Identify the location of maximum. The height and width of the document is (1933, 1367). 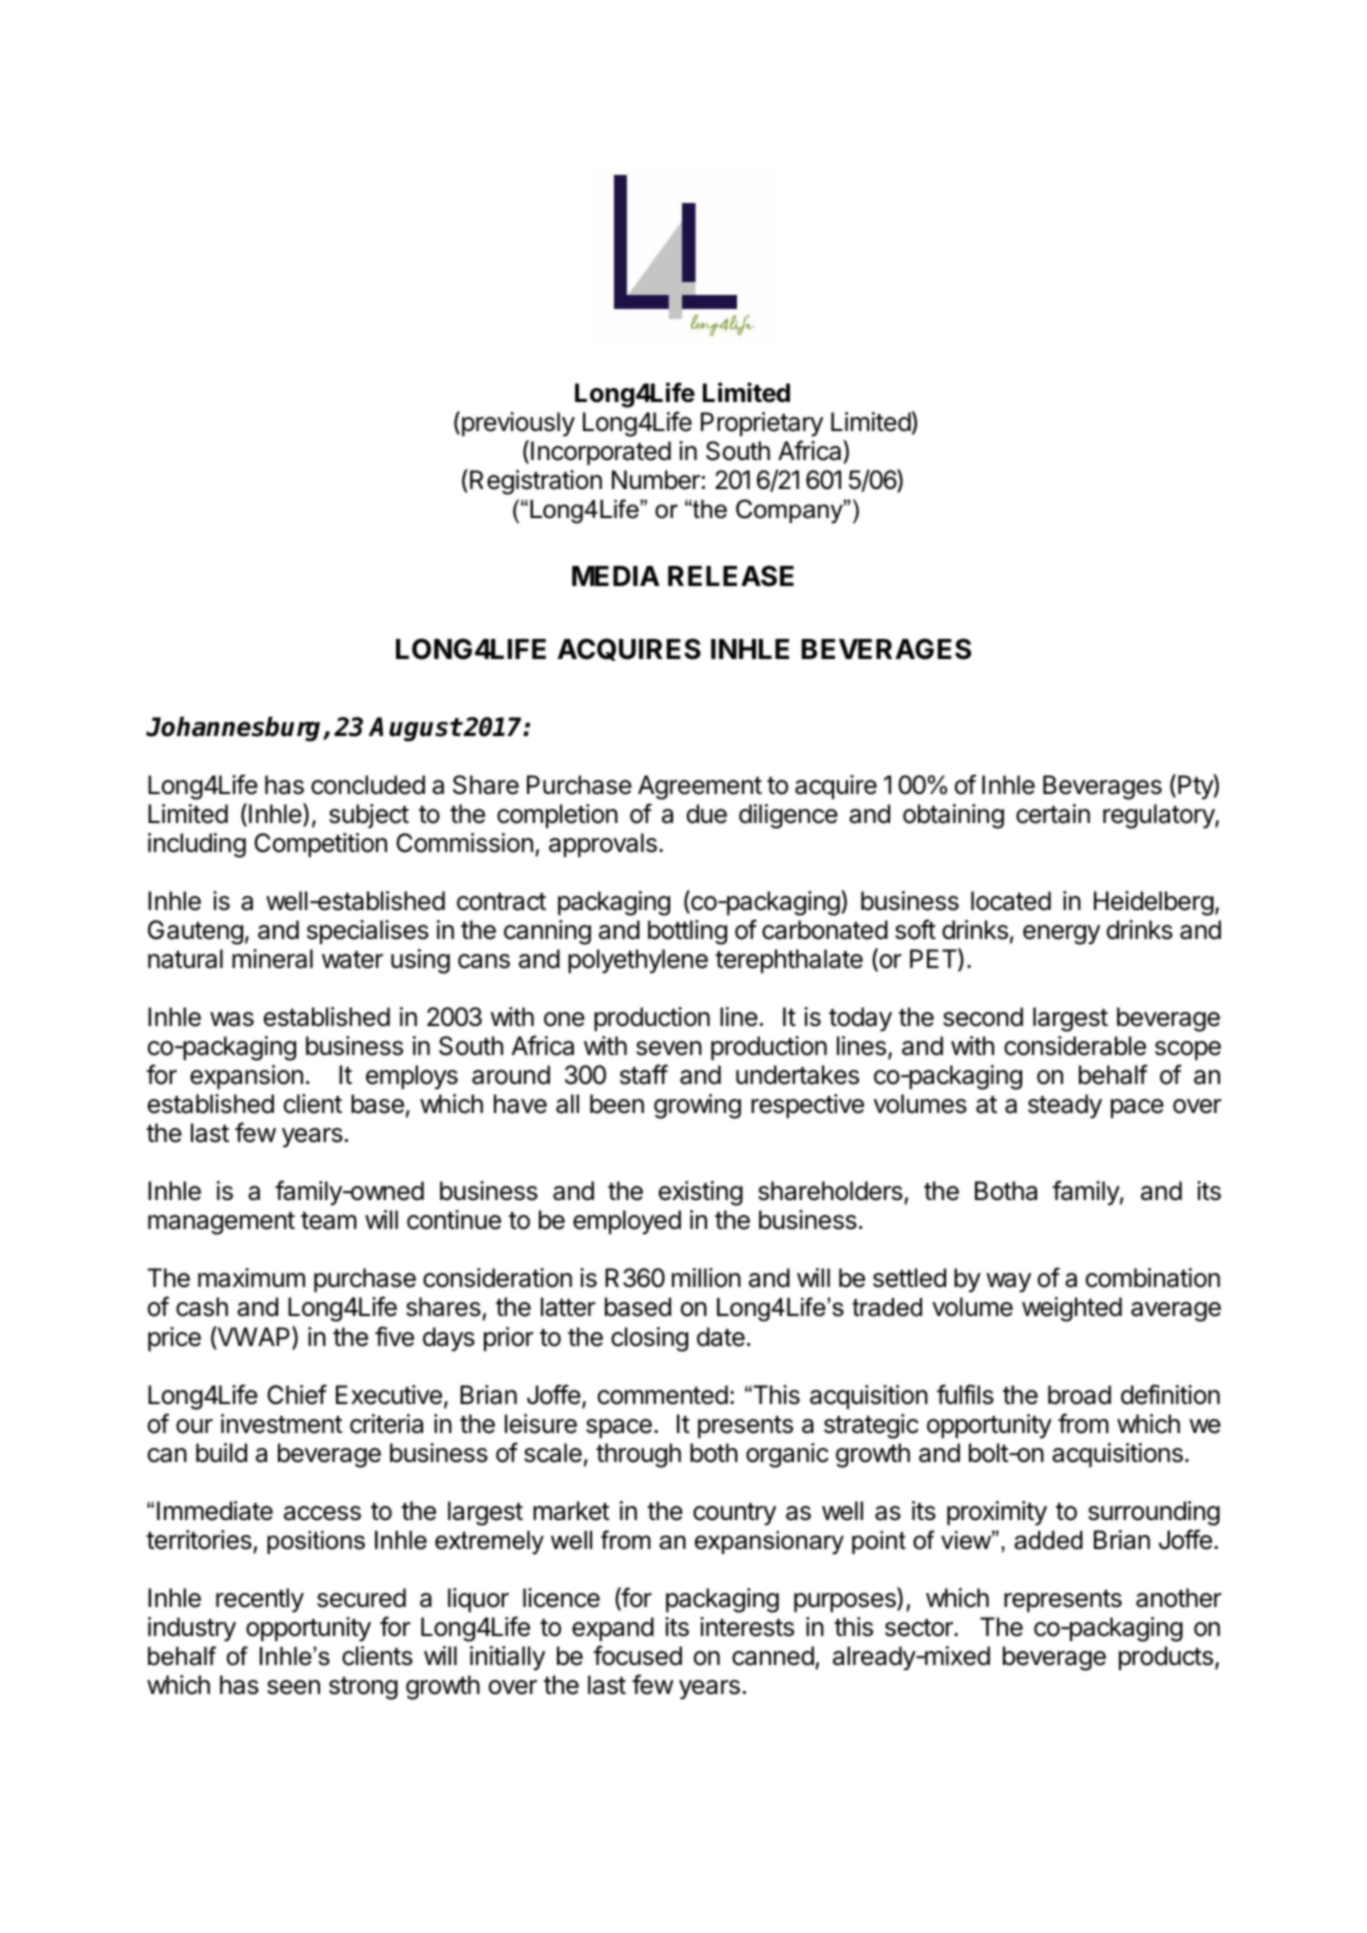
(251, 1278).
